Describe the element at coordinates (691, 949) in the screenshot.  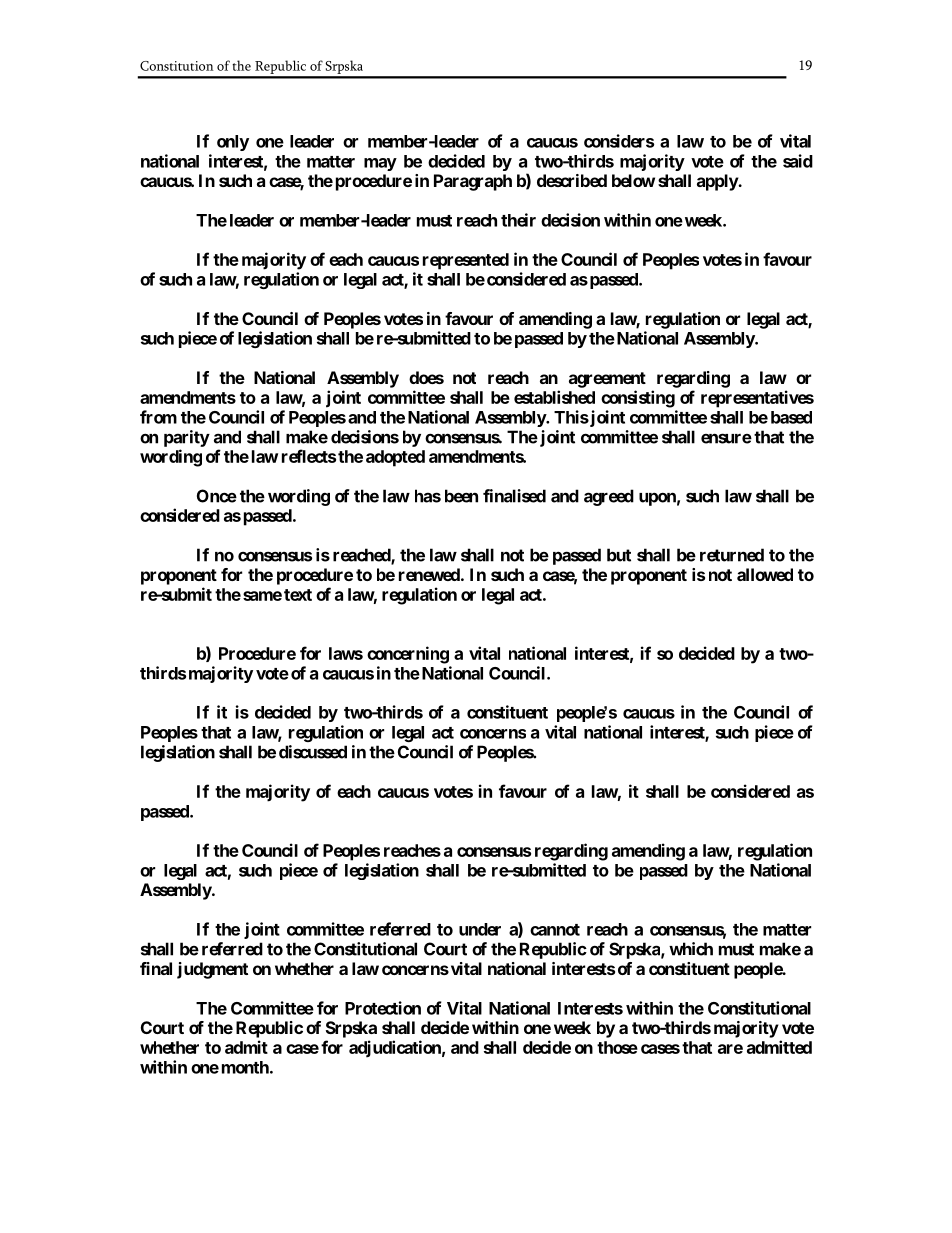
I see `which` at that location.
